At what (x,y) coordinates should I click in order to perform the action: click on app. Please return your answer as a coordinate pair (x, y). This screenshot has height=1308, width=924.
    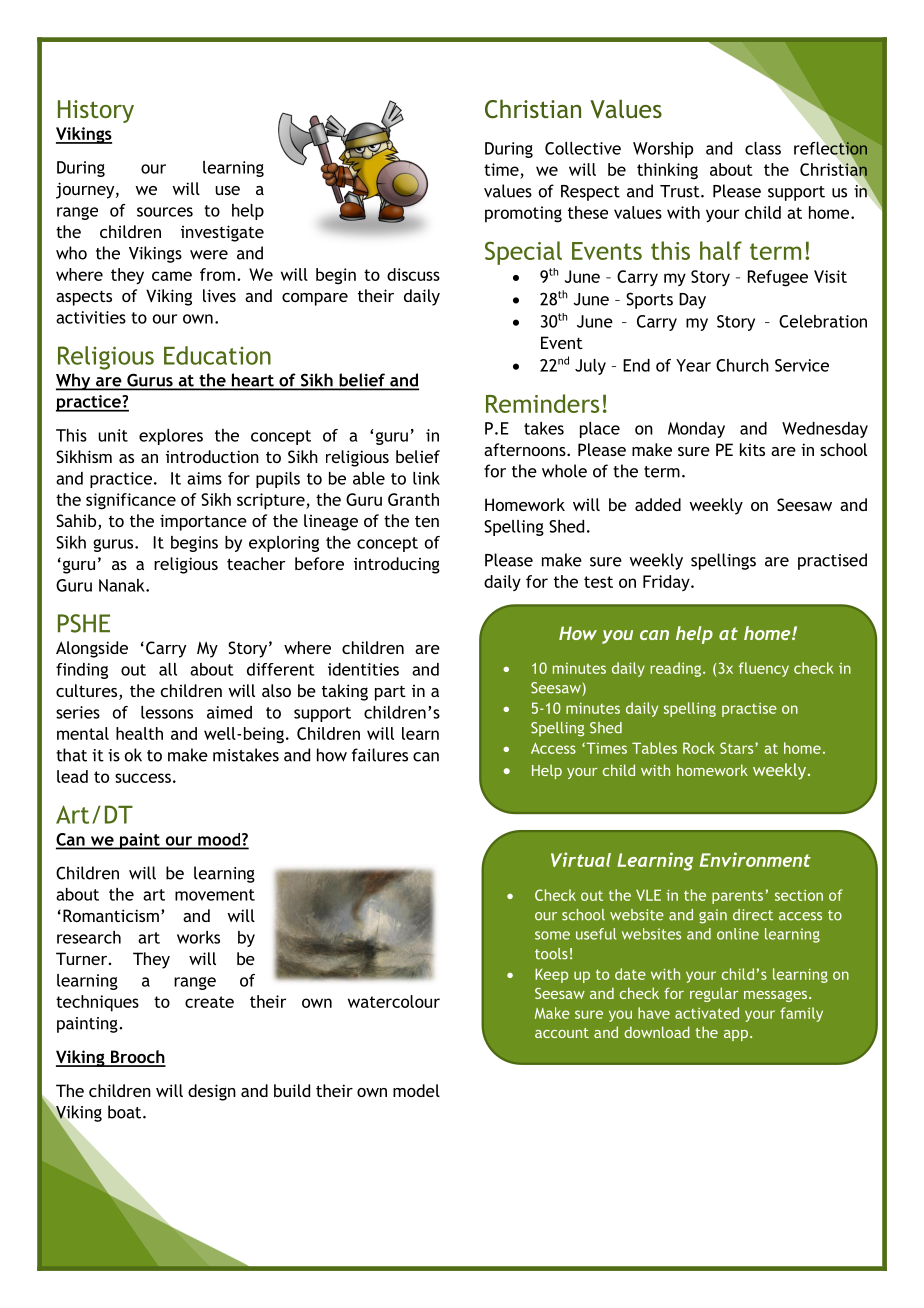
    Looking at the image, I should click on (736, 1035).
